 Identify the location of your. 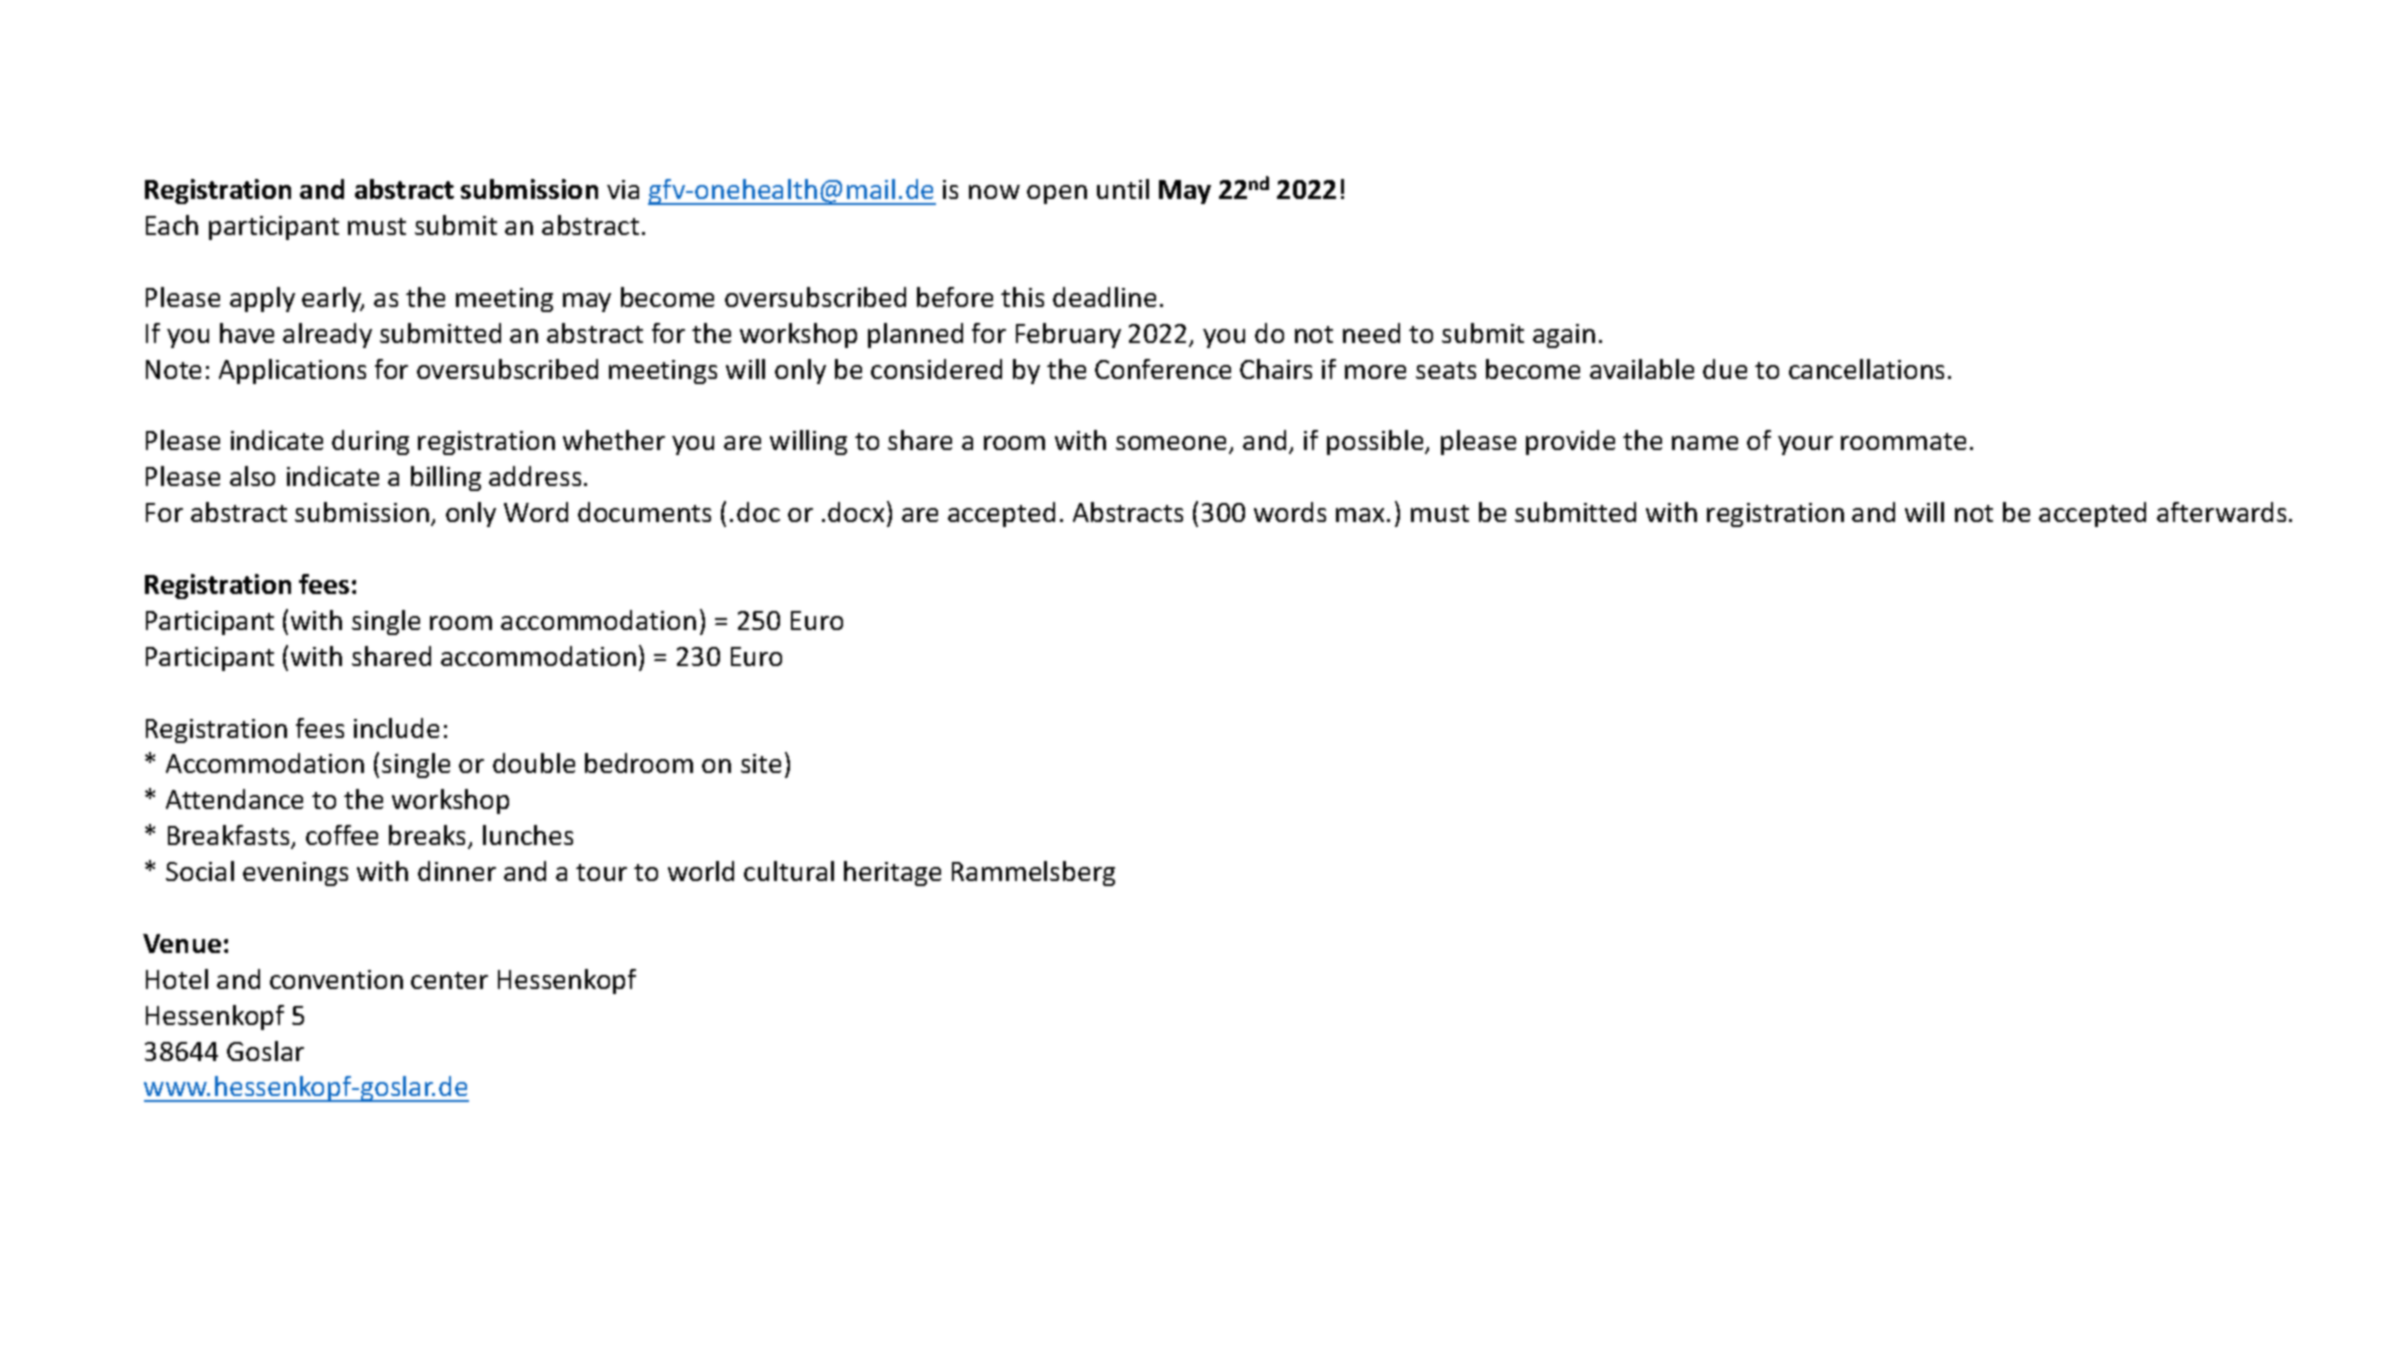
(1805, 445).
